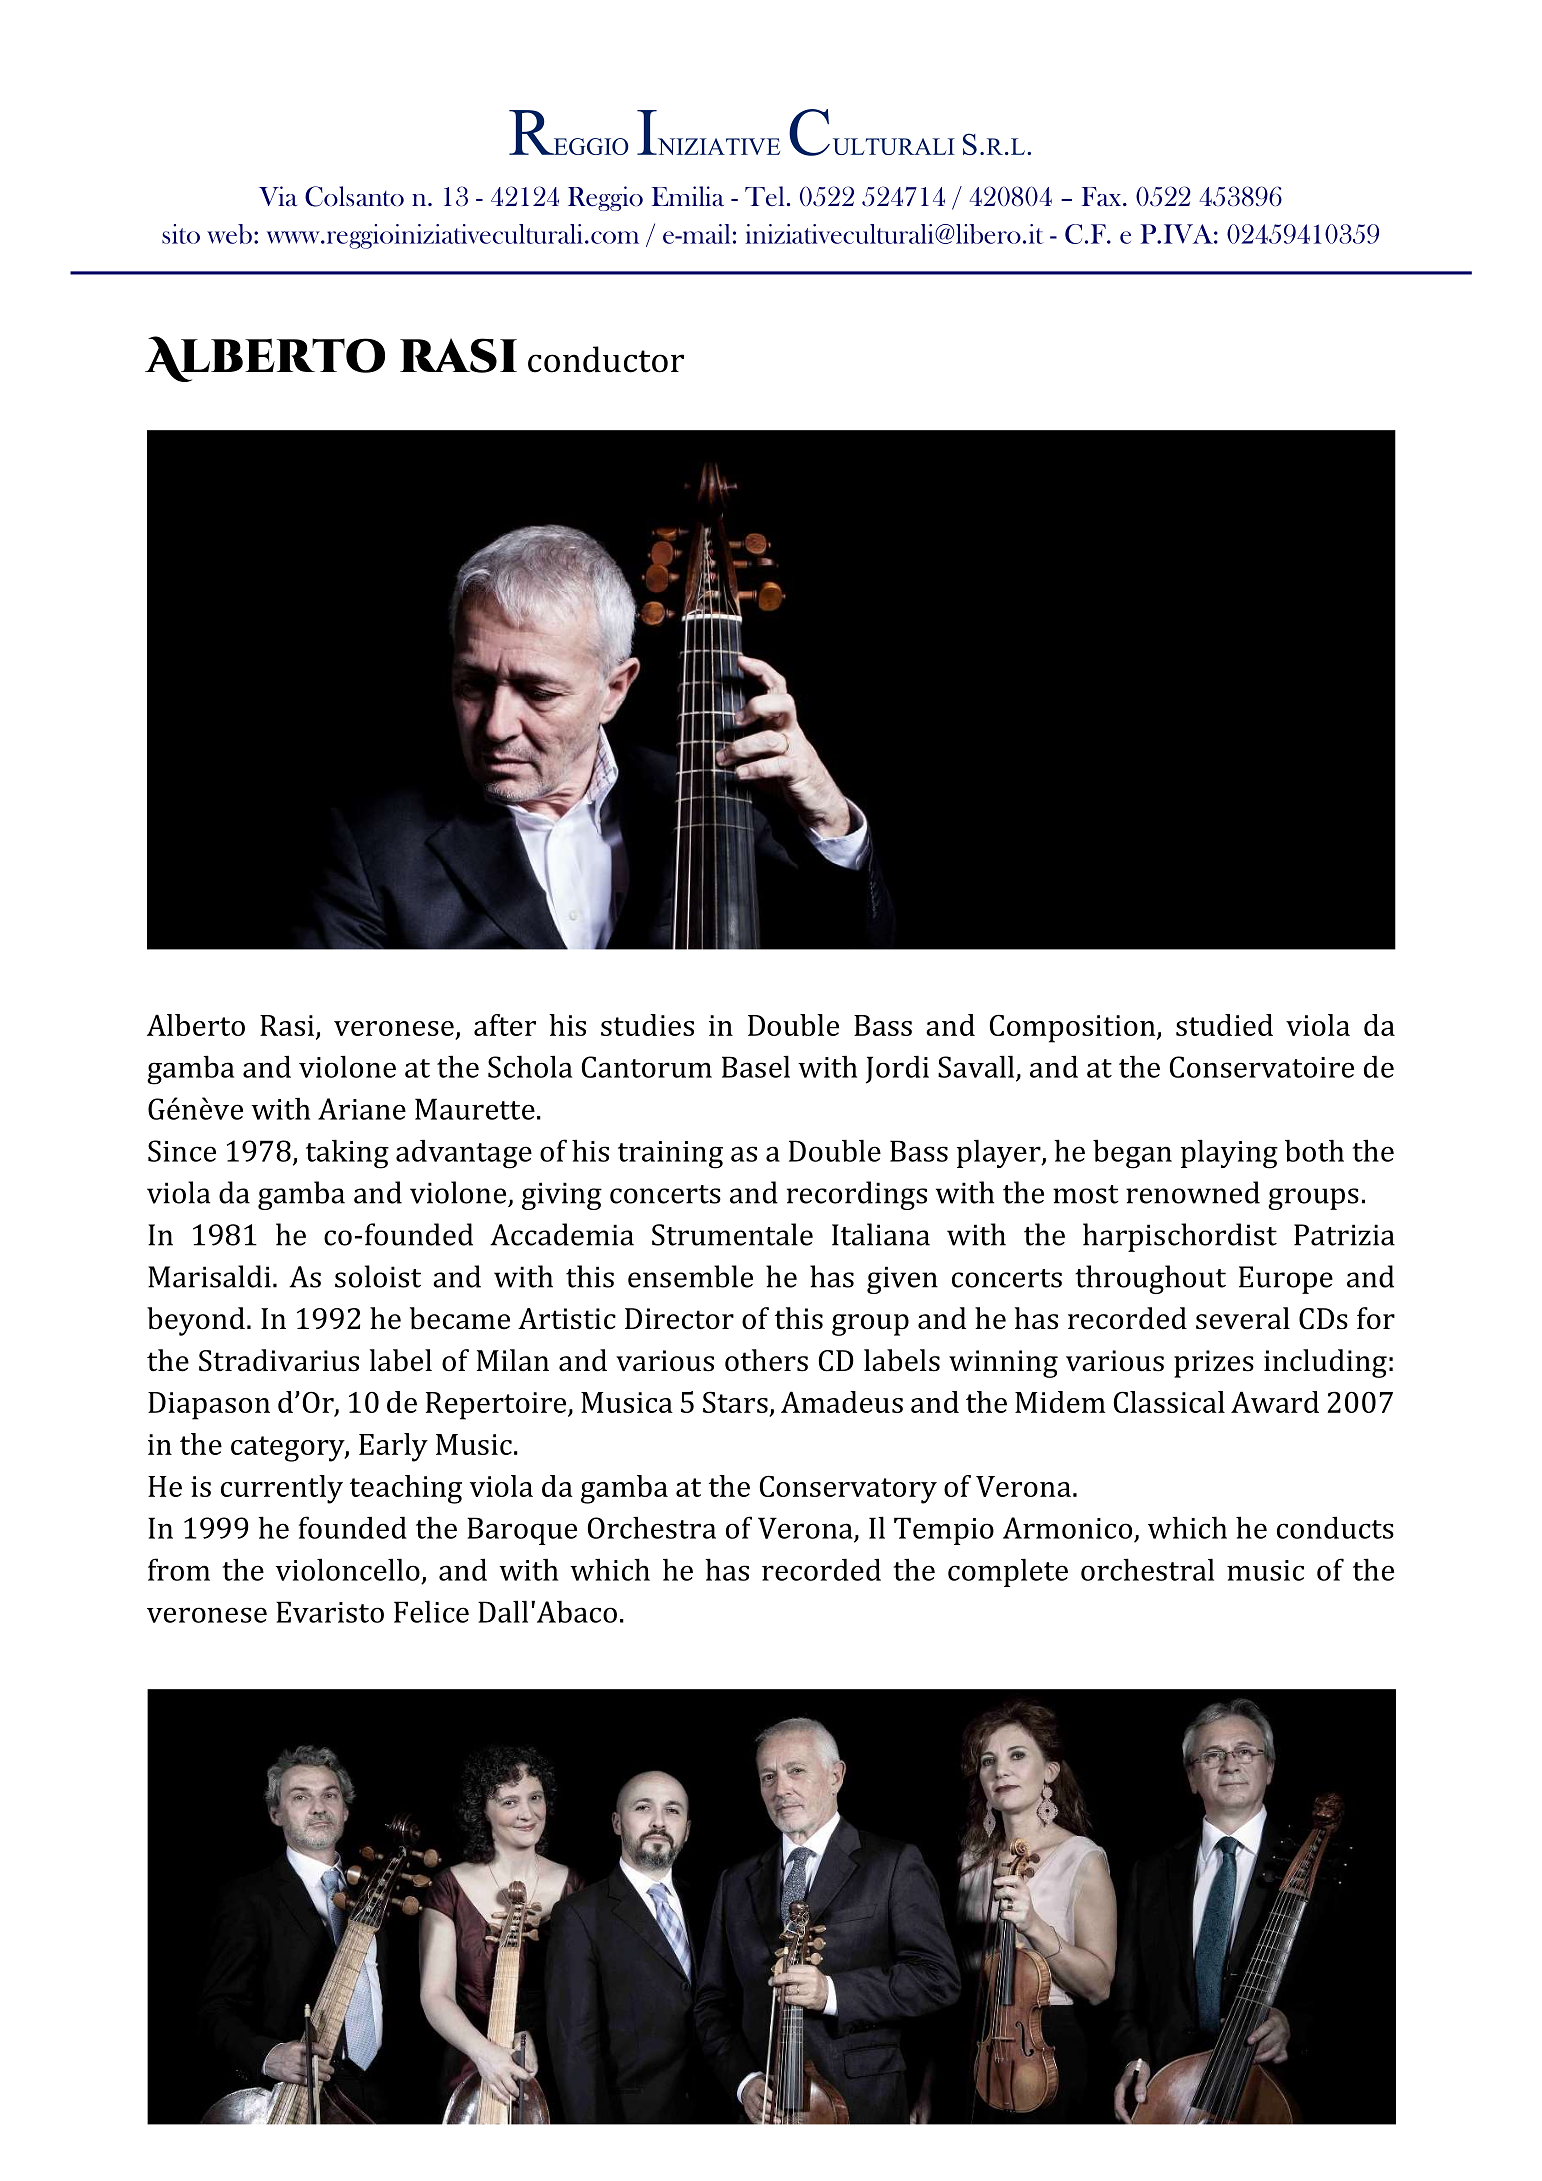 This screenshot has height=2181, width=1542. I want to click on Felice, so click(431, 1611).
